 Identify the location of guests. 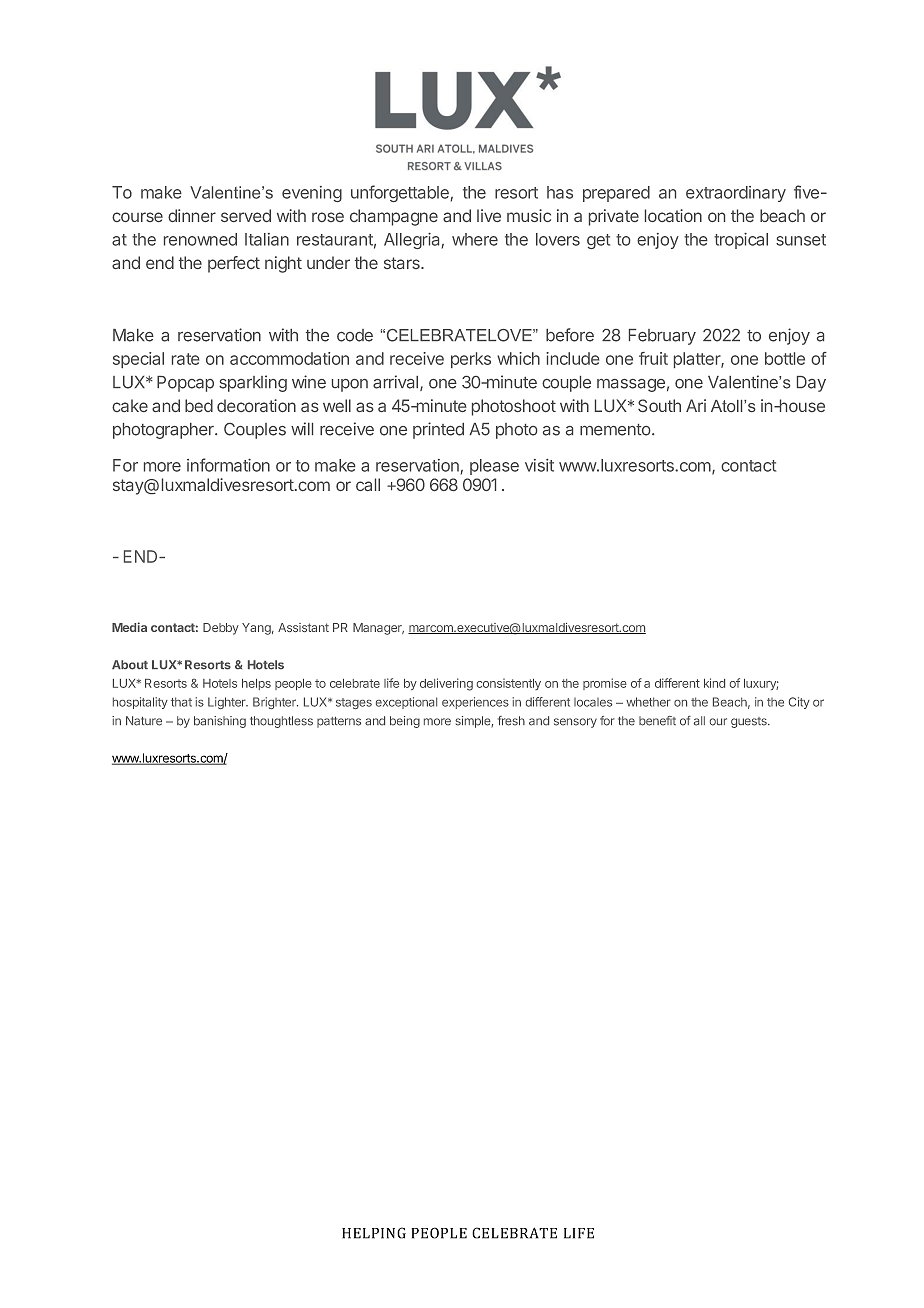
(750, 722).
